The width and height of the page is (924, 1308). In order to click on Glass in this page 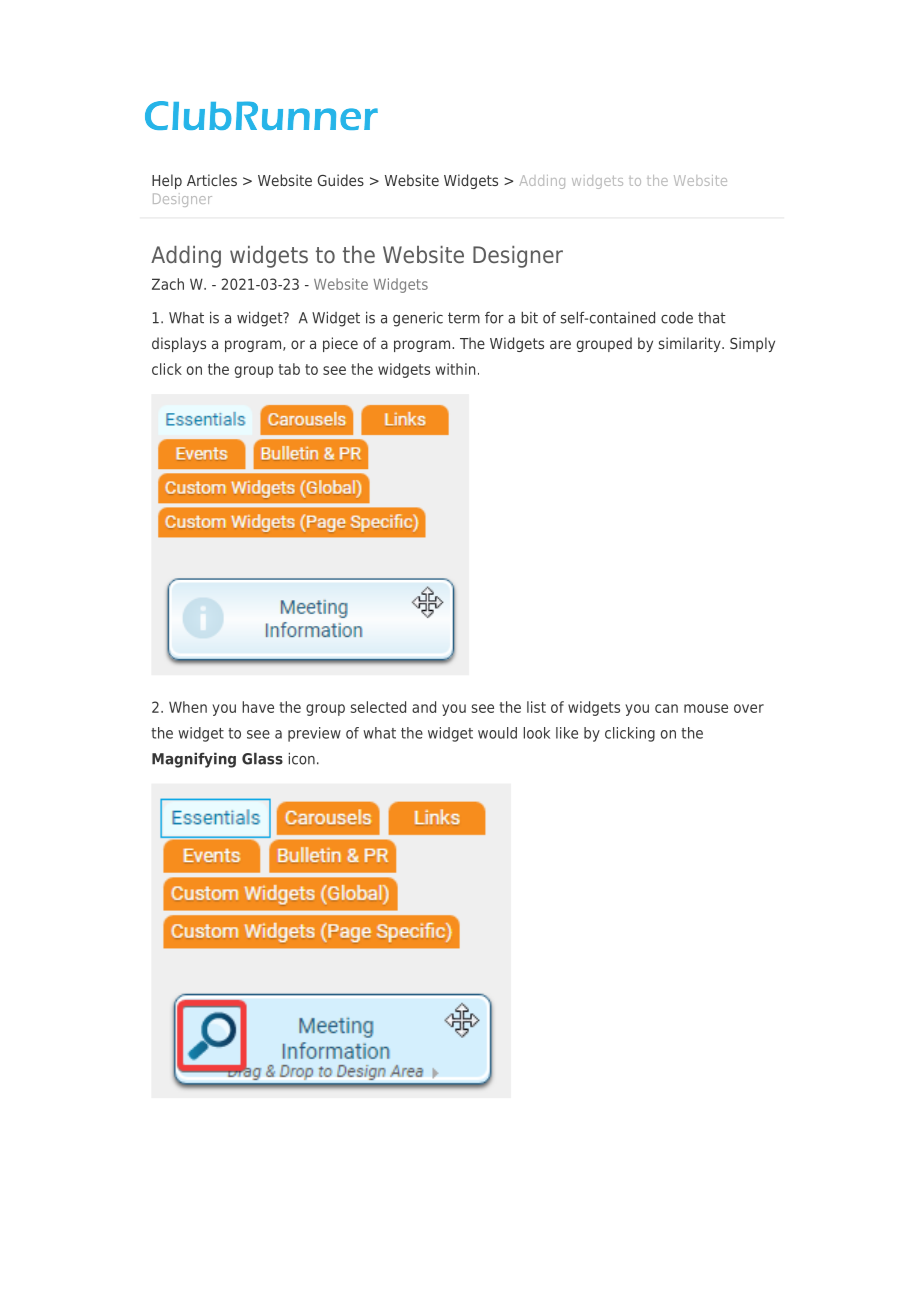, I will do `click(262, 758)`.
